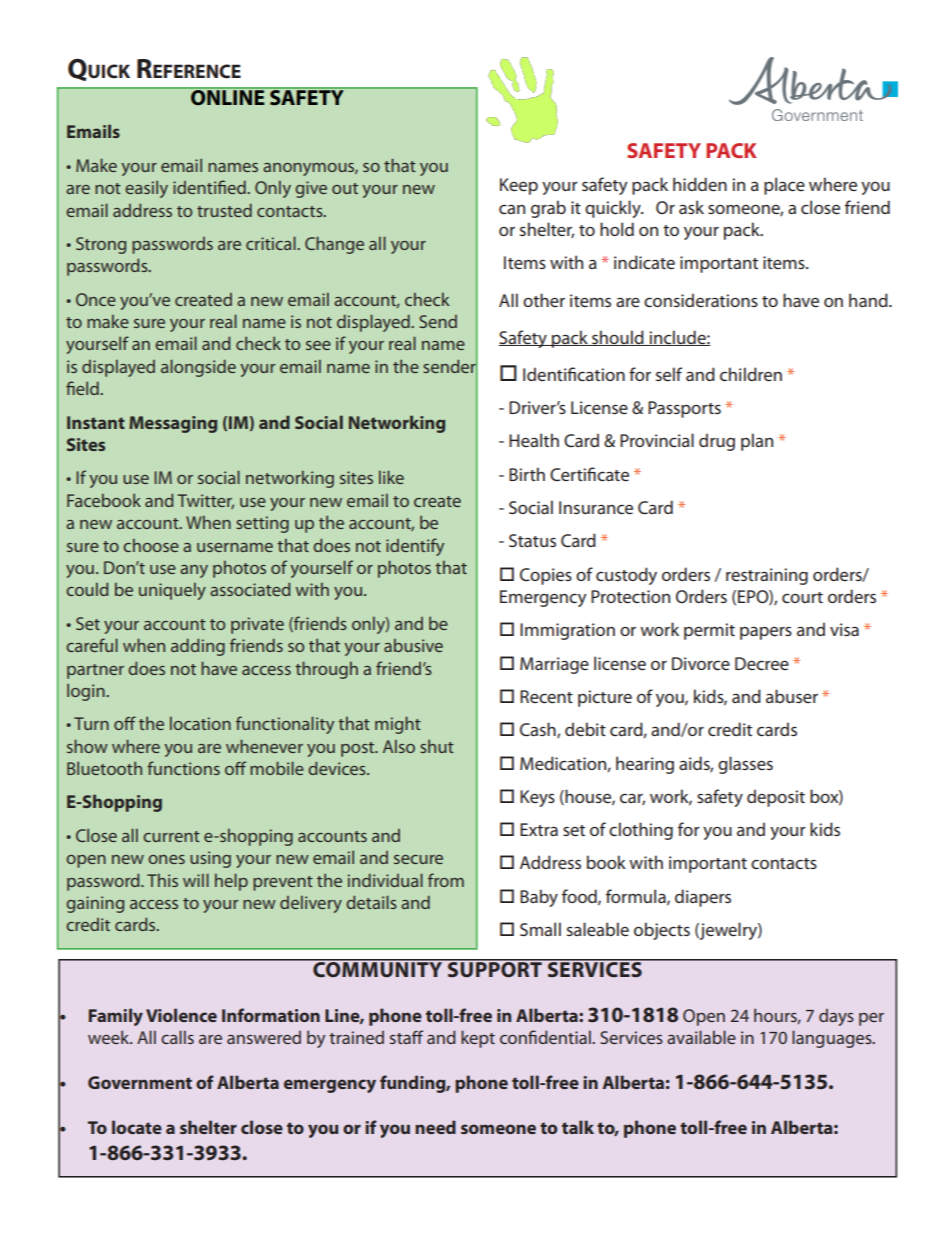 Image resolution: width=952 pixels, height=1233 pixels. Describe the element at coordinates (151, 545) in the document. I see `choose` at that location.
